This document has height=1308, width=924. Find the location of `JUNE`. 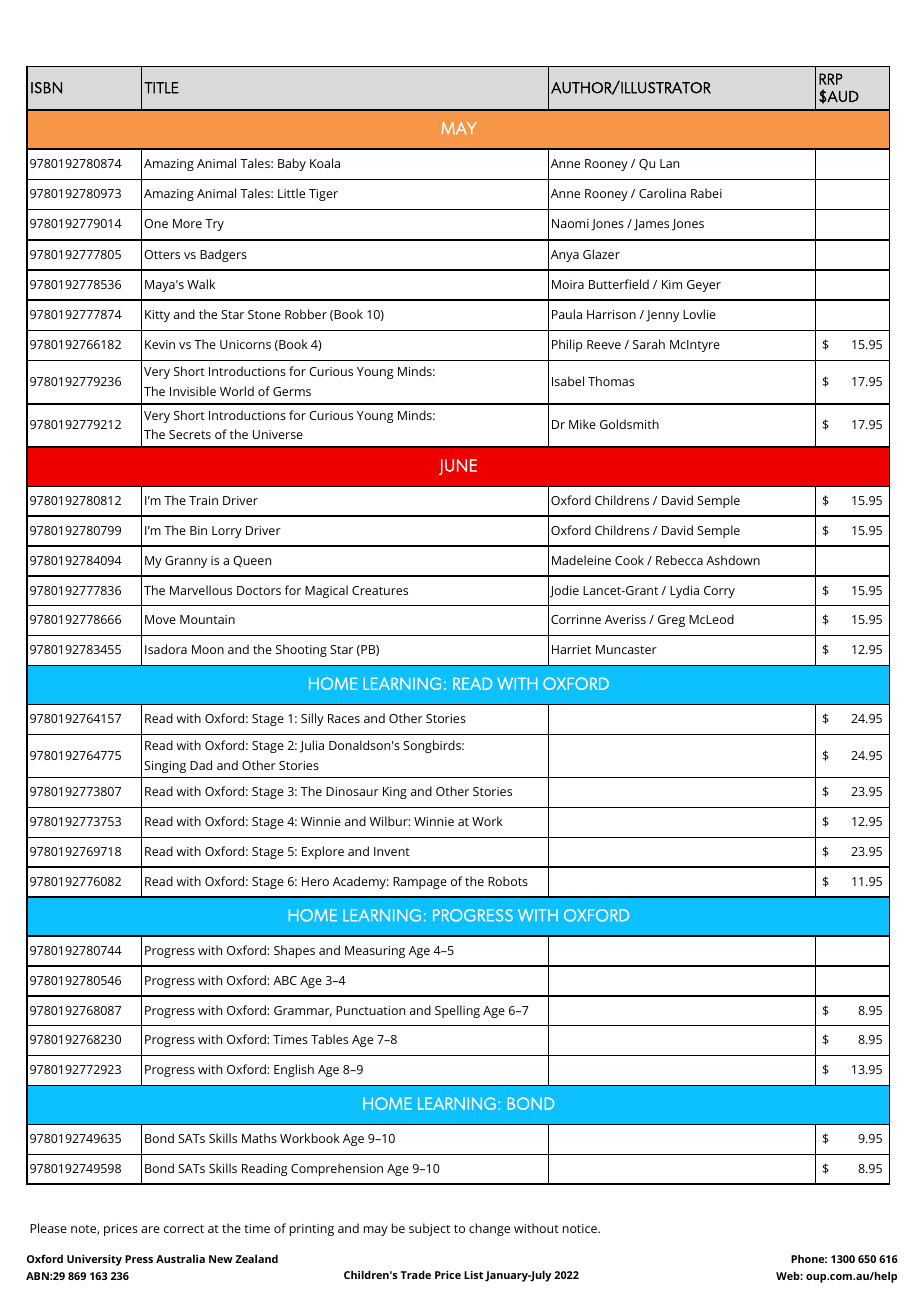

JUNE is located at coordinates (458, 467).
